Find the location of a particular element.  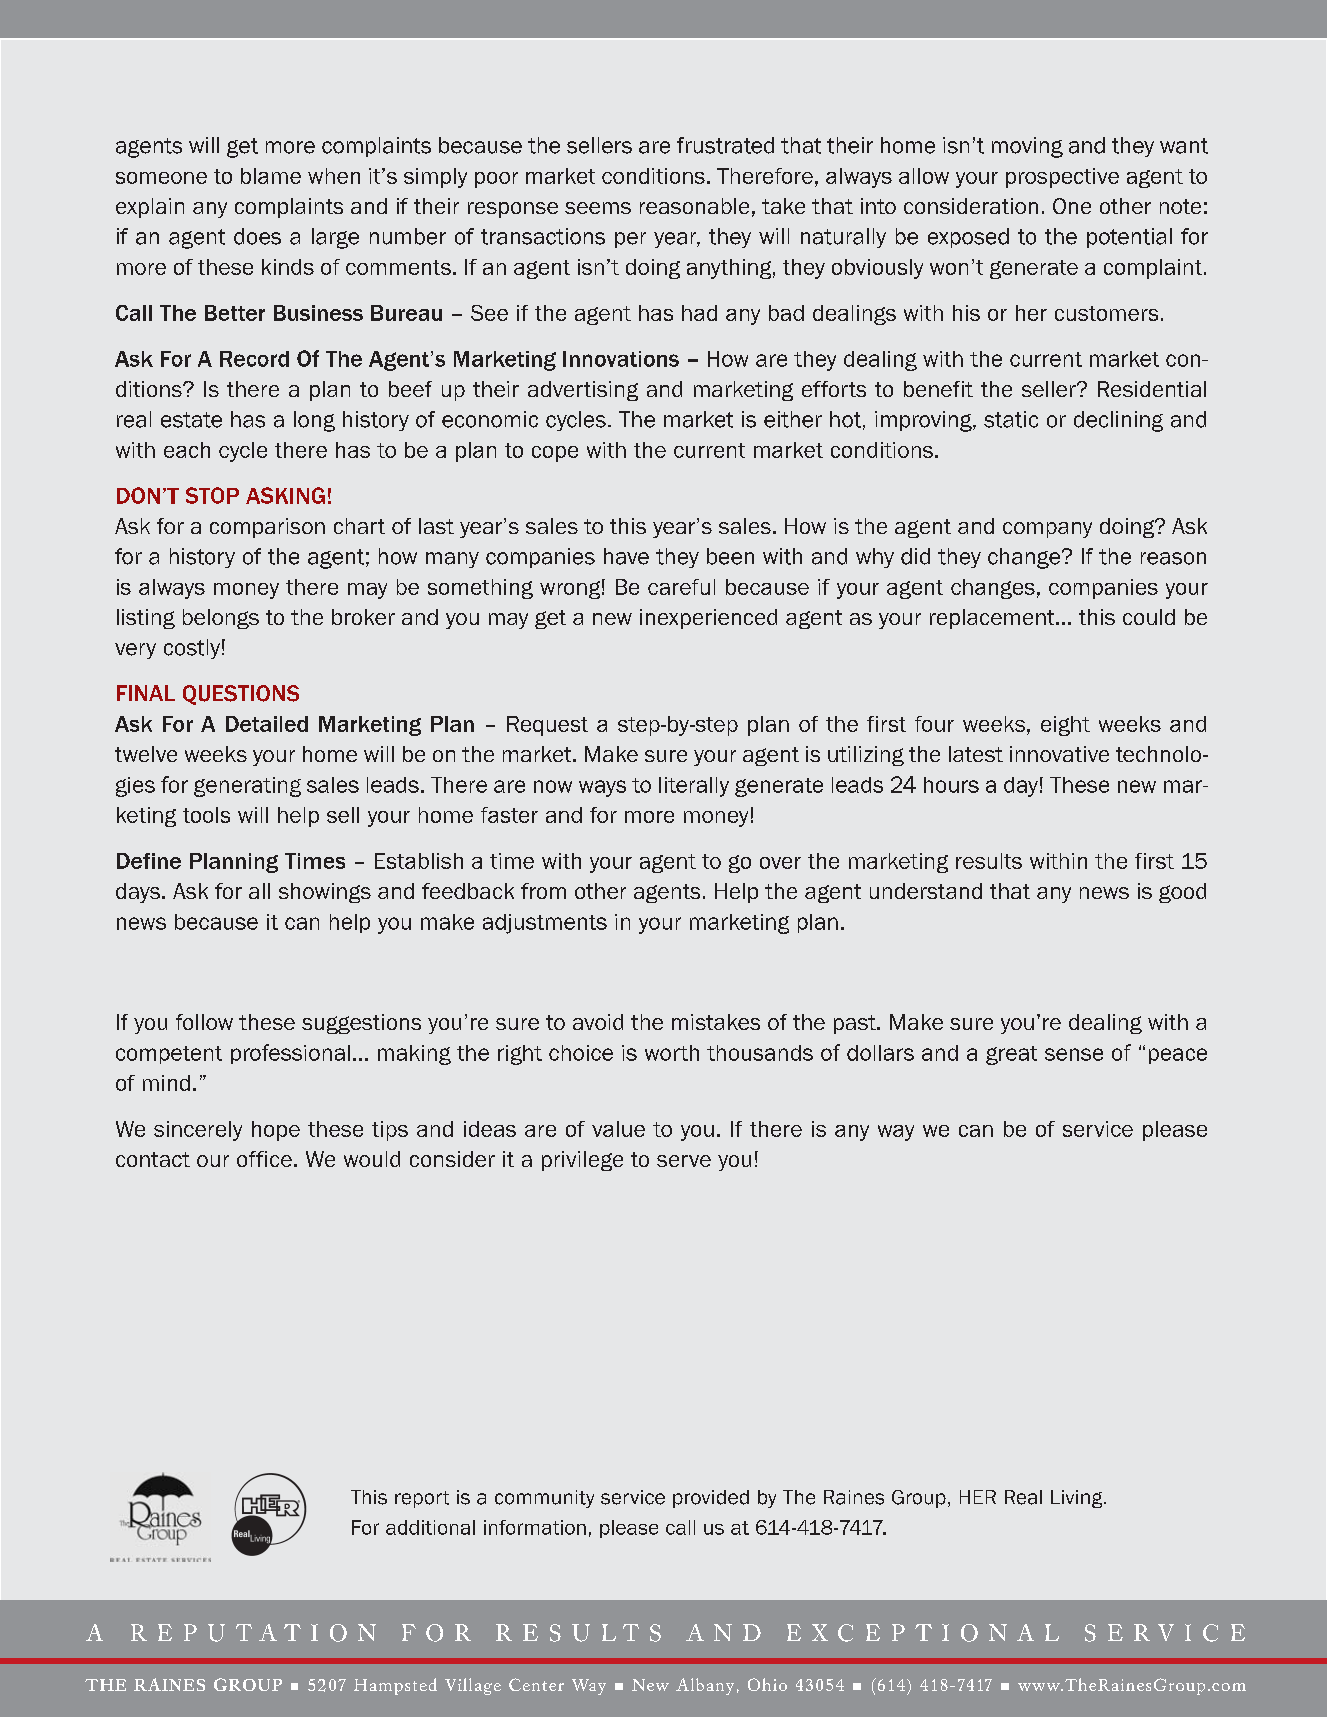

prospective is located at coordinates (1062, 178).
